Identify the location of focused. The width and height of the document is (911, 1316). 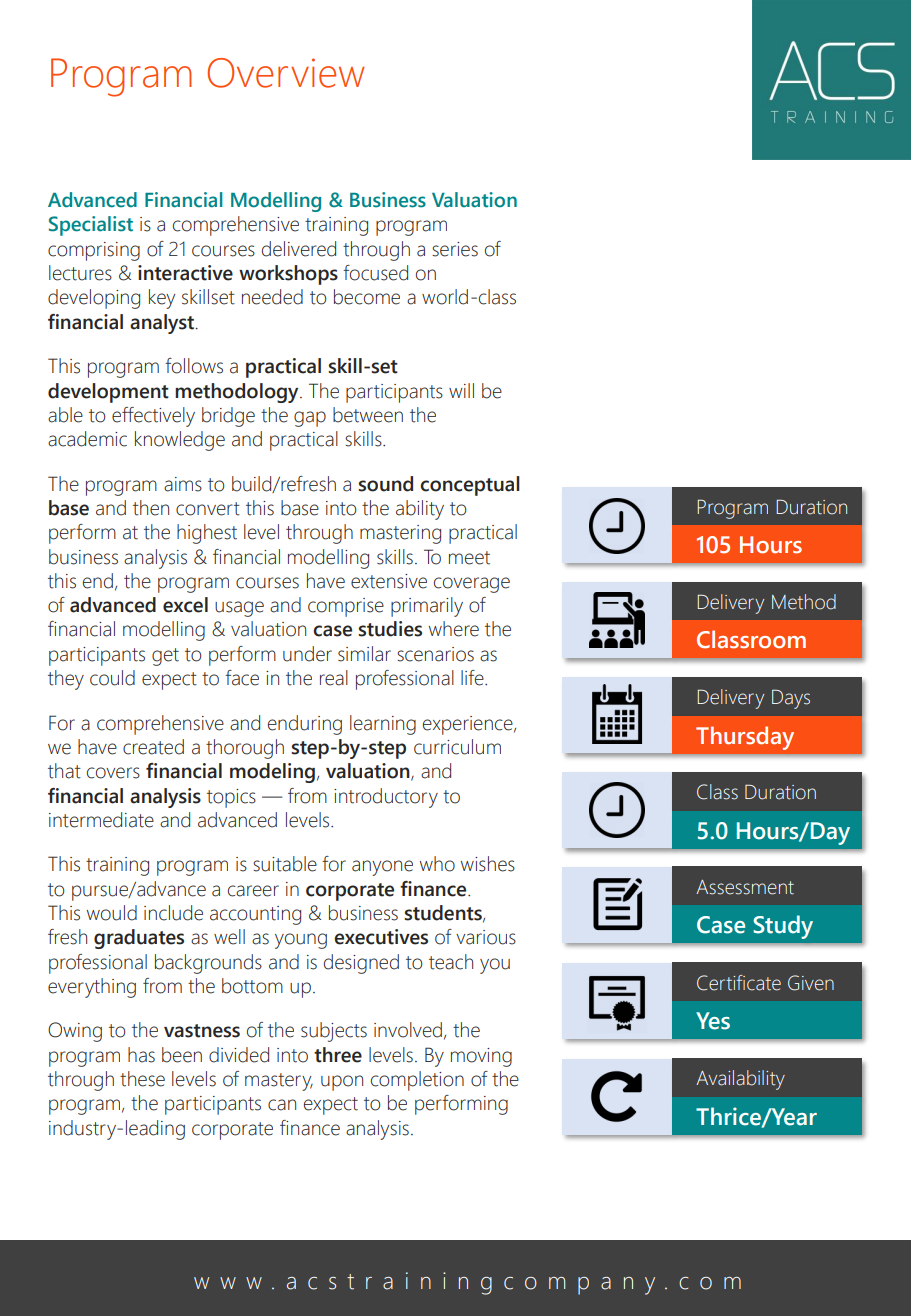
(375, 273).
